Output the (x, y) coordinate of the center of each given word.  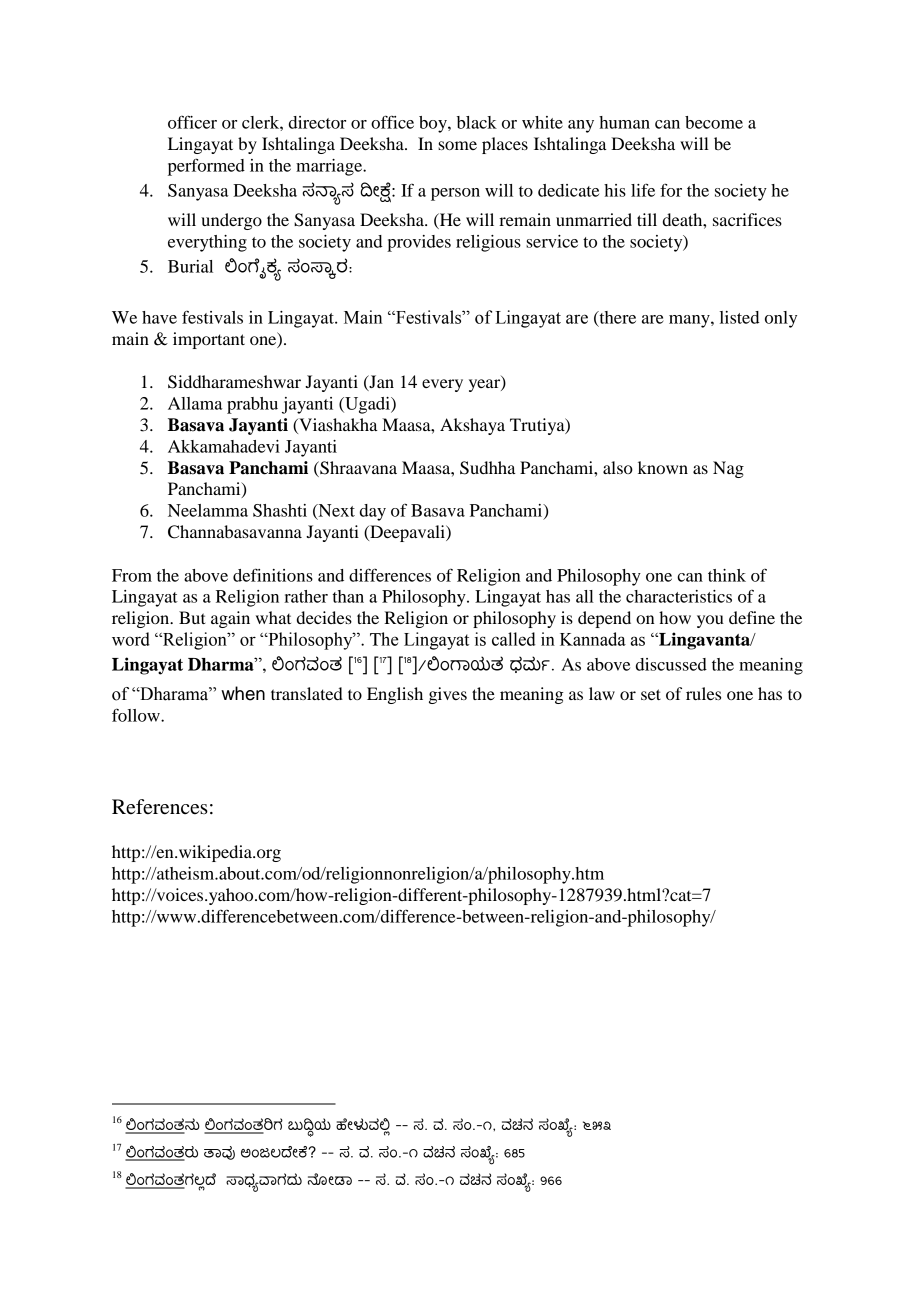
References (160, 807)
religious (488, 243)
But (192, 617)
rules (703, 693)
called (514, 639)
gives (448, 695)
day (373, 512)
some (457, 145)
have (159, 317)
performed (206, 167)
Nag (728, 469)
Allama (195, 403)
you (710, 621)
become (714, 122)
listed (739, 317)
